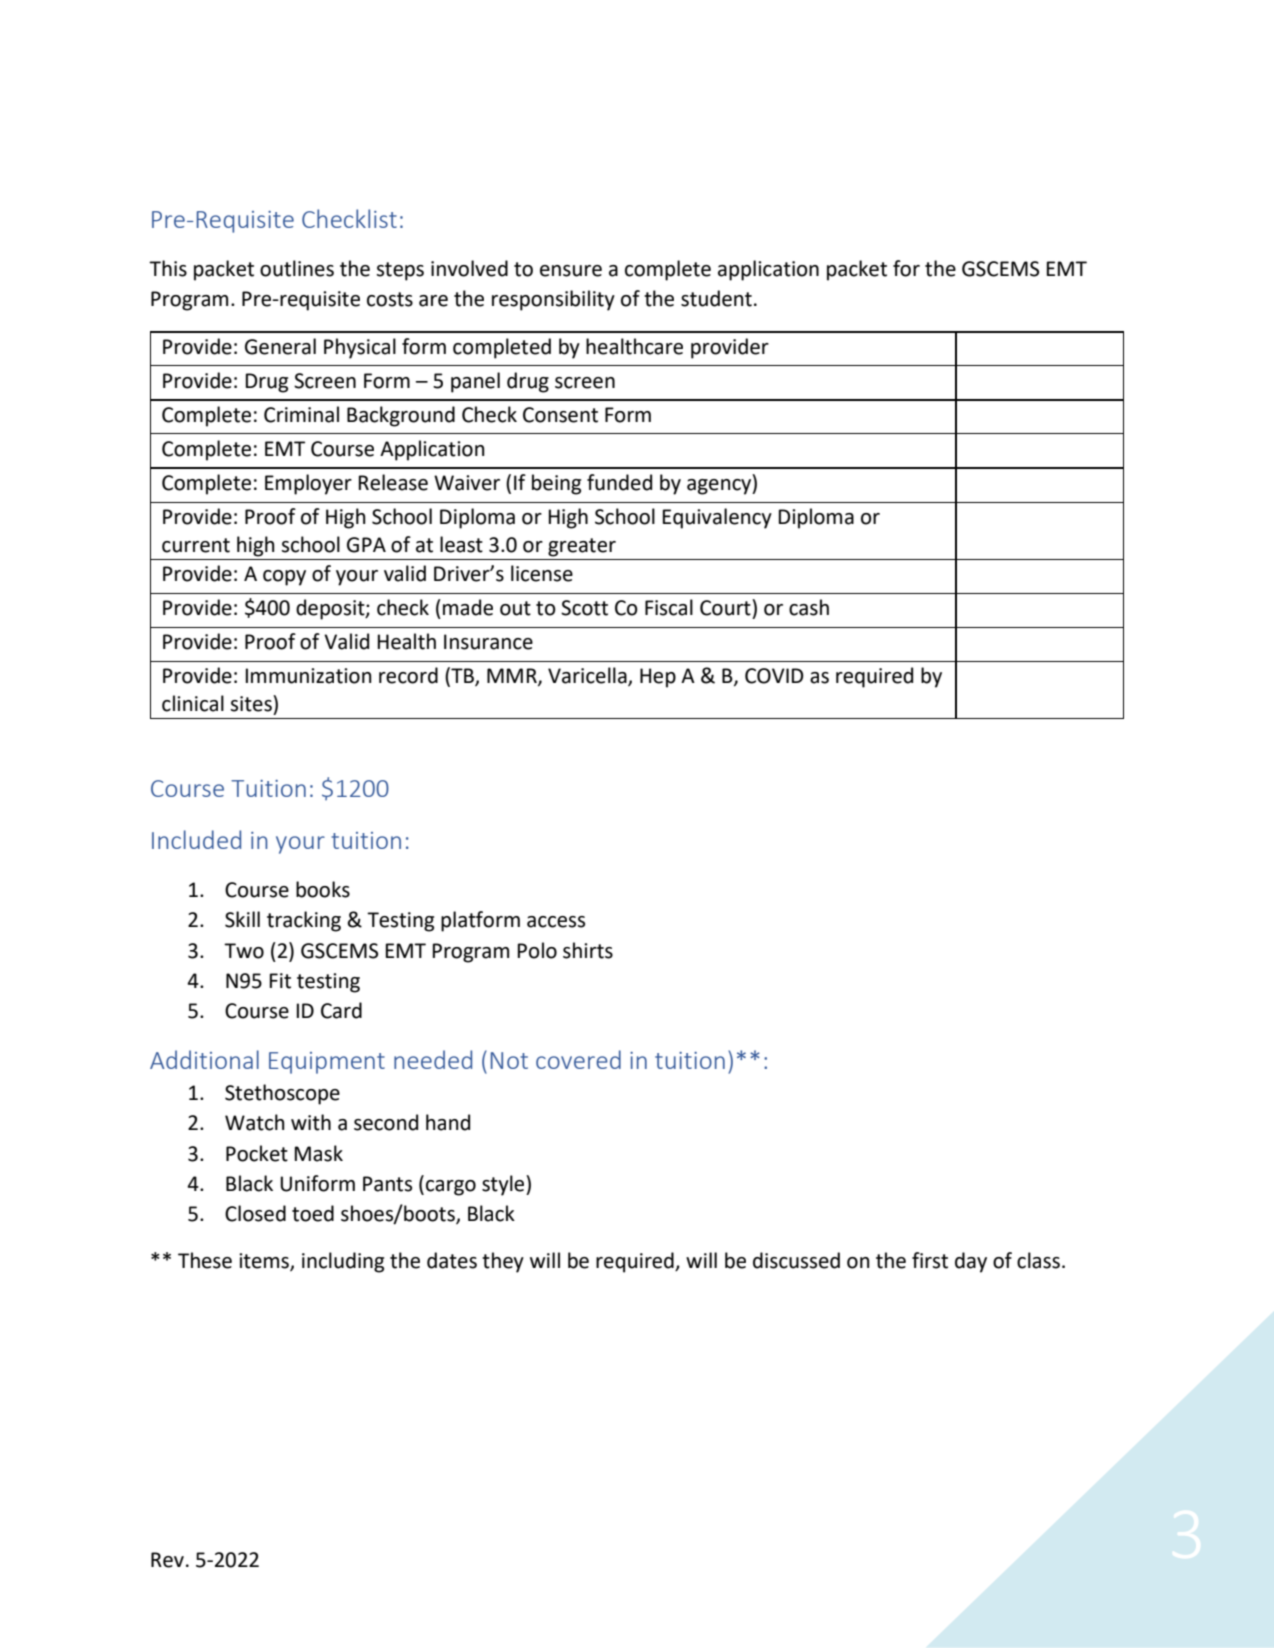 The width and height of the image is (1274, 1648). What do you see at coordinates (284, 578) in the image?
I see `copy` at bounding box center [284, 578].
